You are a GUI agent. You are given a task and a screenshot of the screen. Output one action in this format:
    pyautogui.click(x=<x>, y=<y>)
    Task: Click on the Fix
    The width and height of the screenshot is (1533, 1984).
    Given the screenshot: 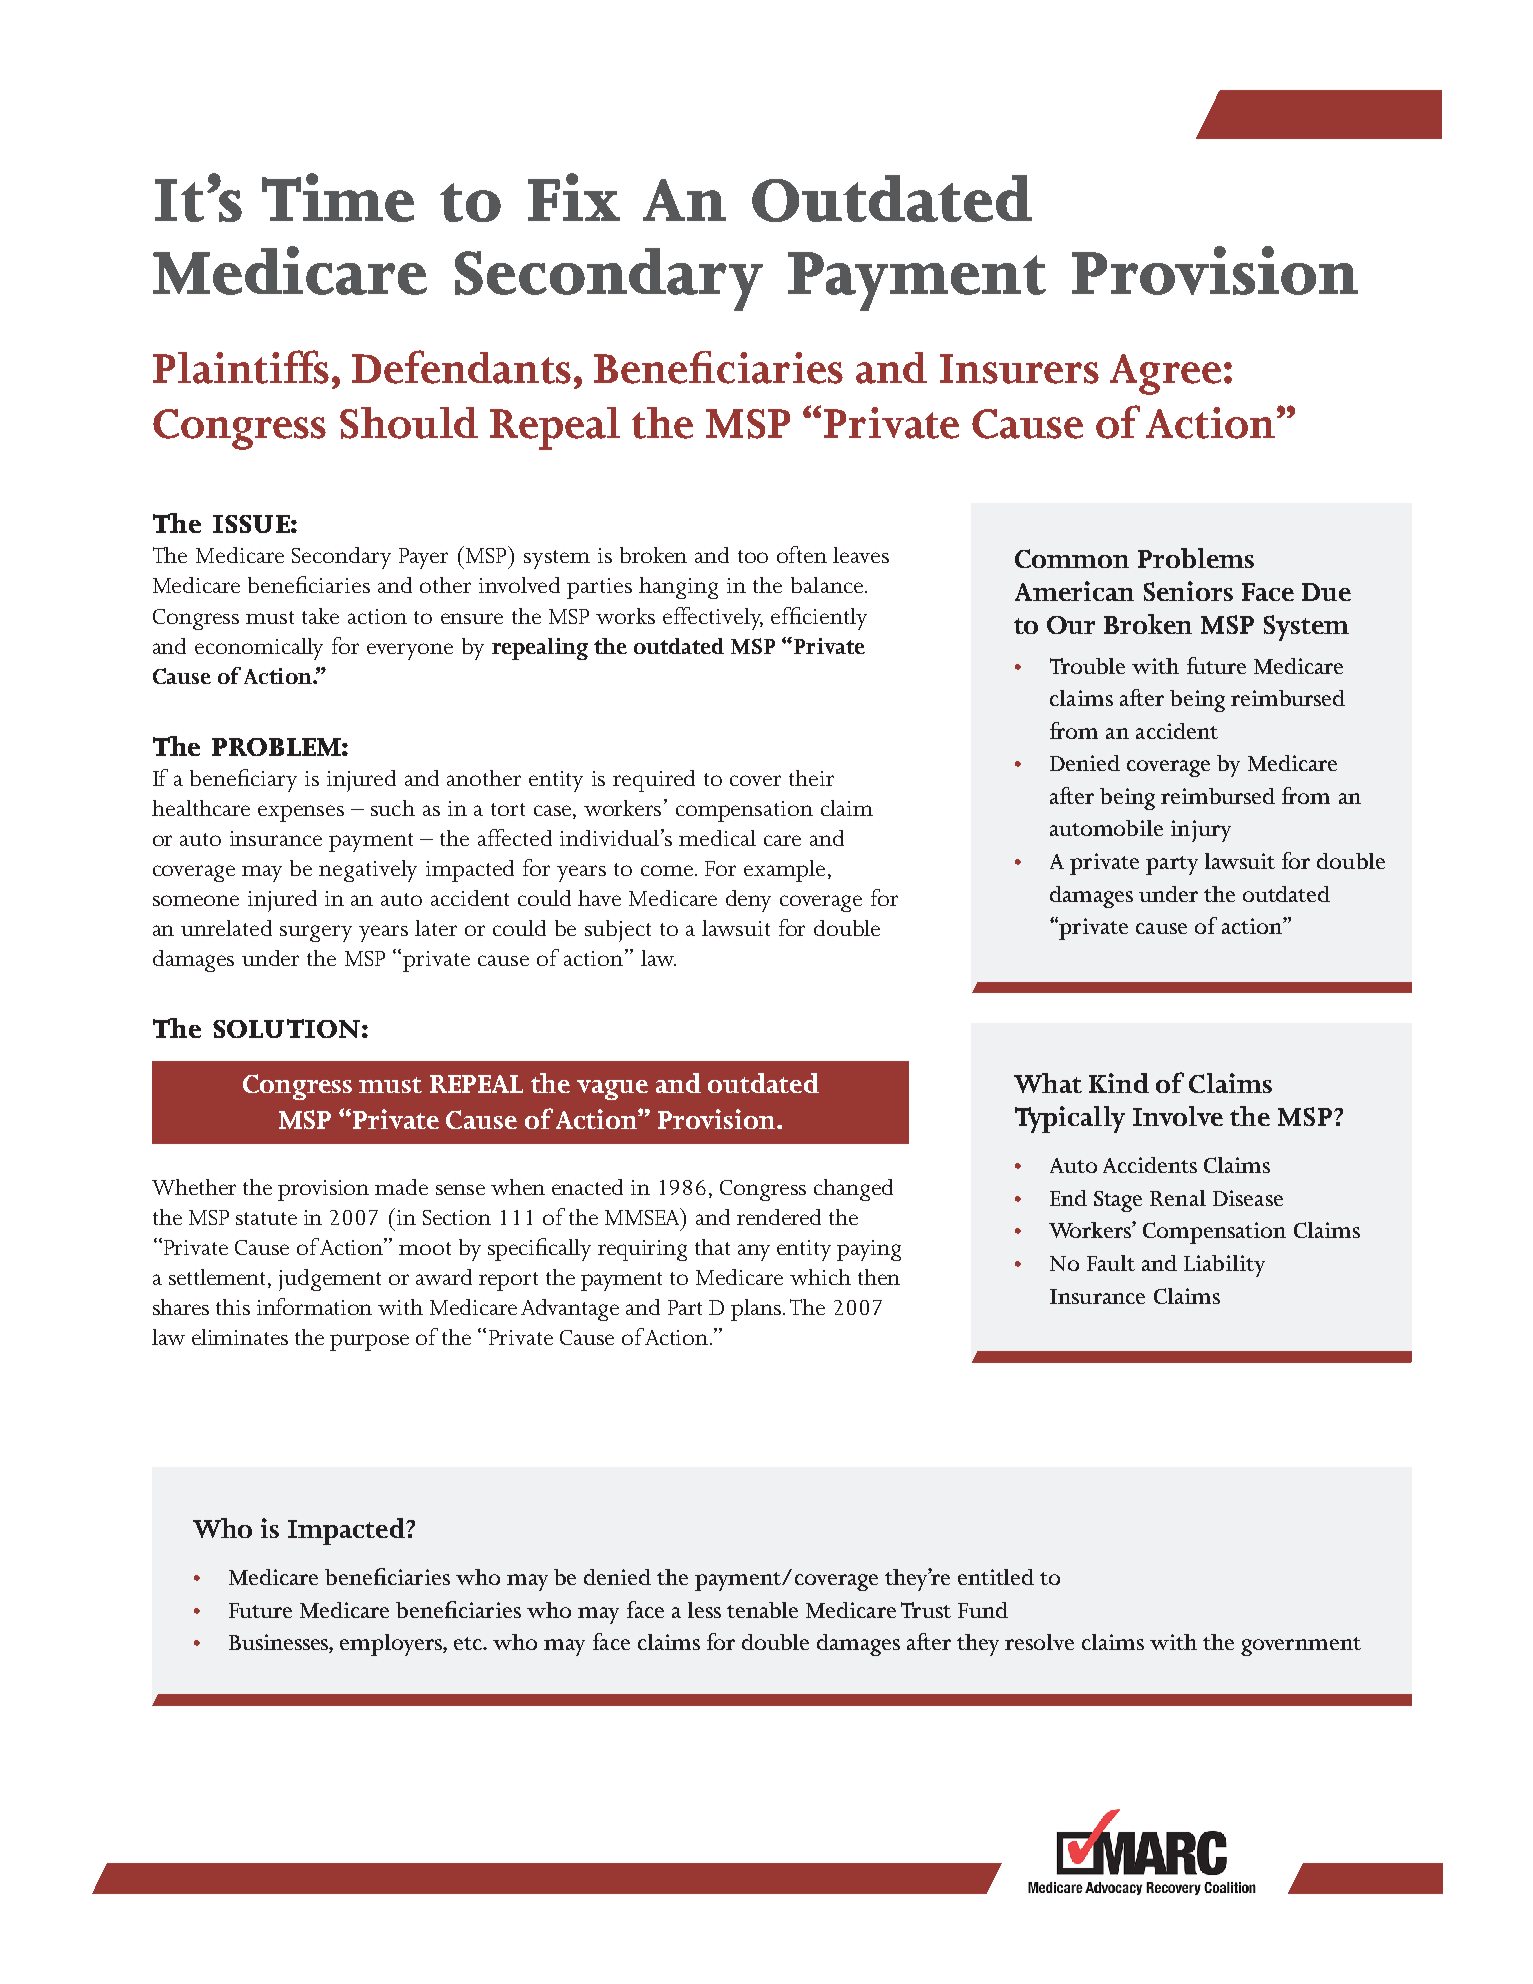 What is the action you would take?
    pyautogui.click(x=574, y=197)
